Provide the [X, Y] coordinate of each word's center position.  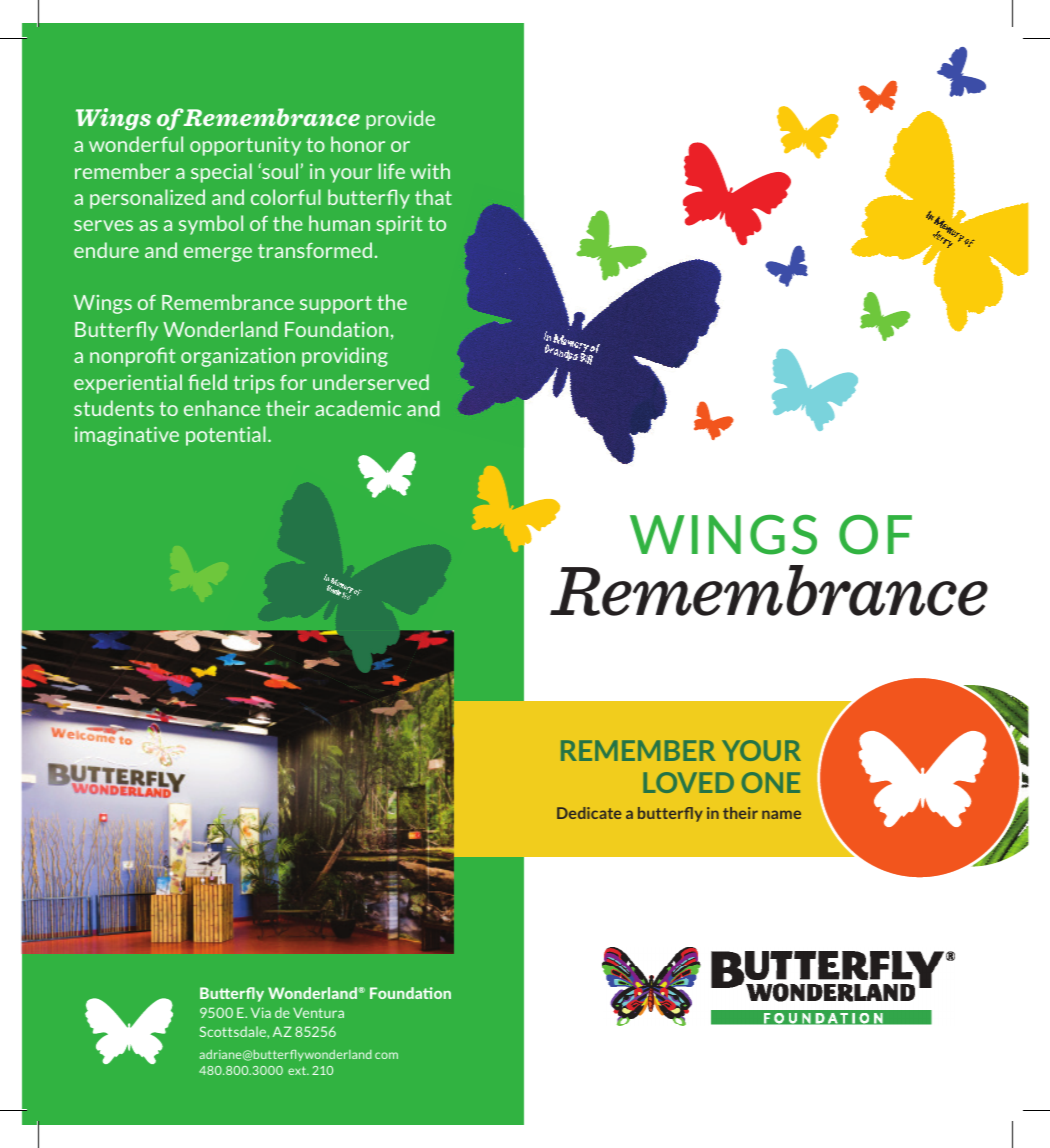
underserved [371, 382]
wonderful [136, 144]
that [433, 197]
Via [261, 1012]
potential [226, 436]
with [430, 171]
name [781, 814]
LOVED [688, 782]
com [386, 1055]
